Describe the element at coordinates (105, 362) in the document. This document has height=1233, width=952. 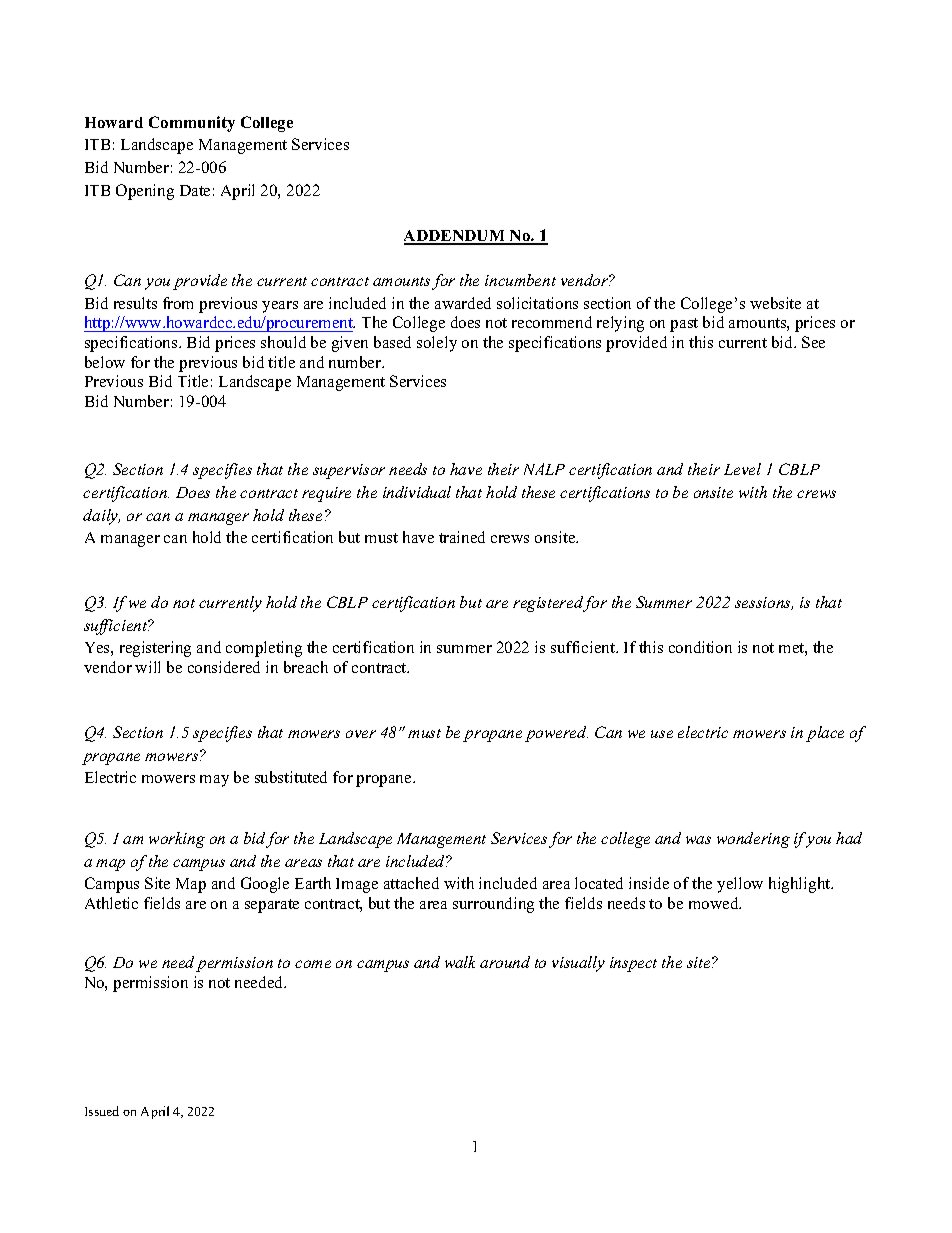
I see `below` at that location.
